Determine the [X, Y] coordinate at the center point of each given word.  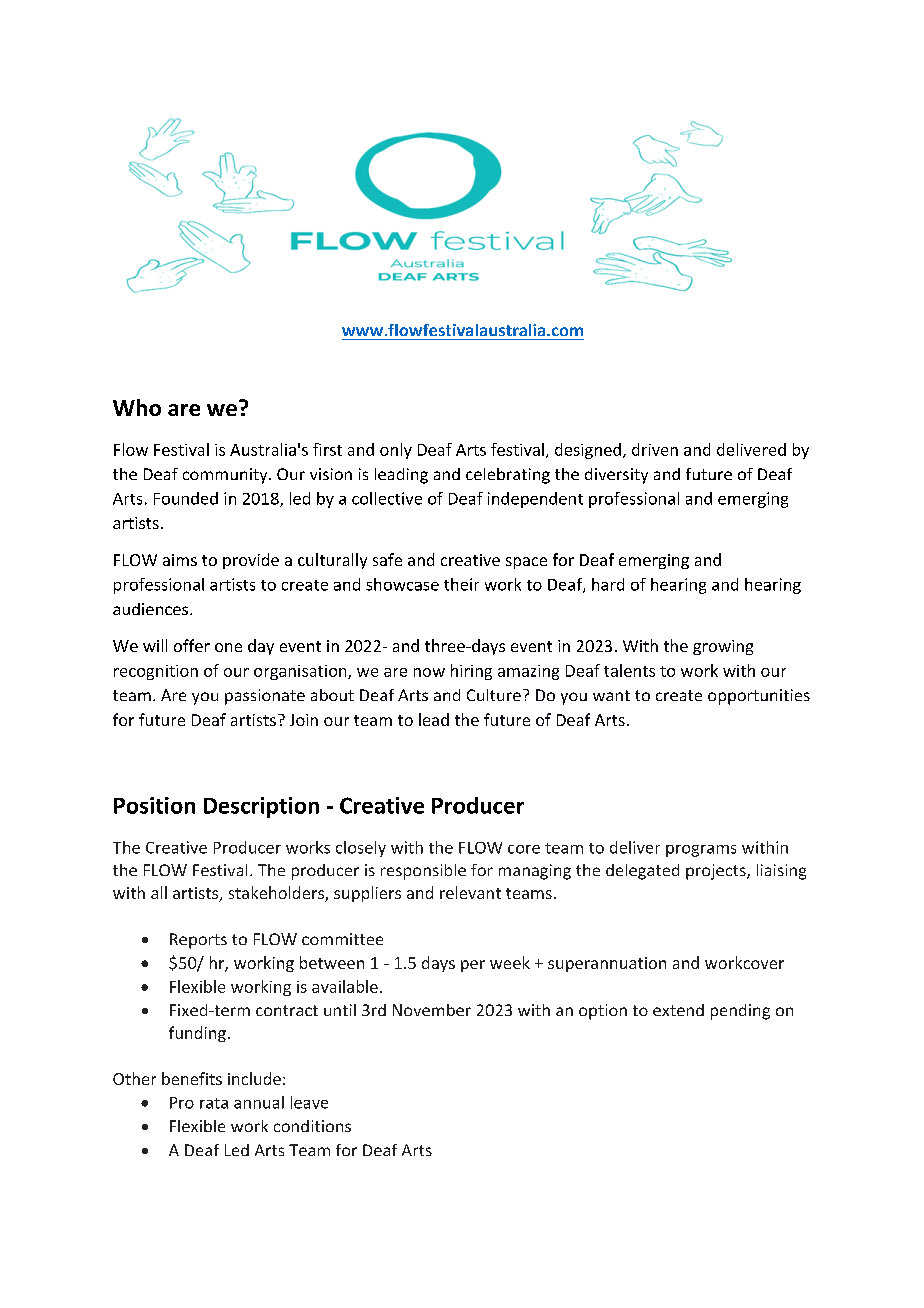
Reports [198, 941]
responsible [423, 872]
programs [701, 851]
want [611, 695]
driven [655, 449]
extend [678, 1010]
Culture [494, 695]
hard [608, 584]
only [396, 451]
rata [214, 1103]
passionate [265, 697]
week [510, 962]
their [461, 584]
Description [261, 807]
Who [137, 407]
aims [180, 560]
